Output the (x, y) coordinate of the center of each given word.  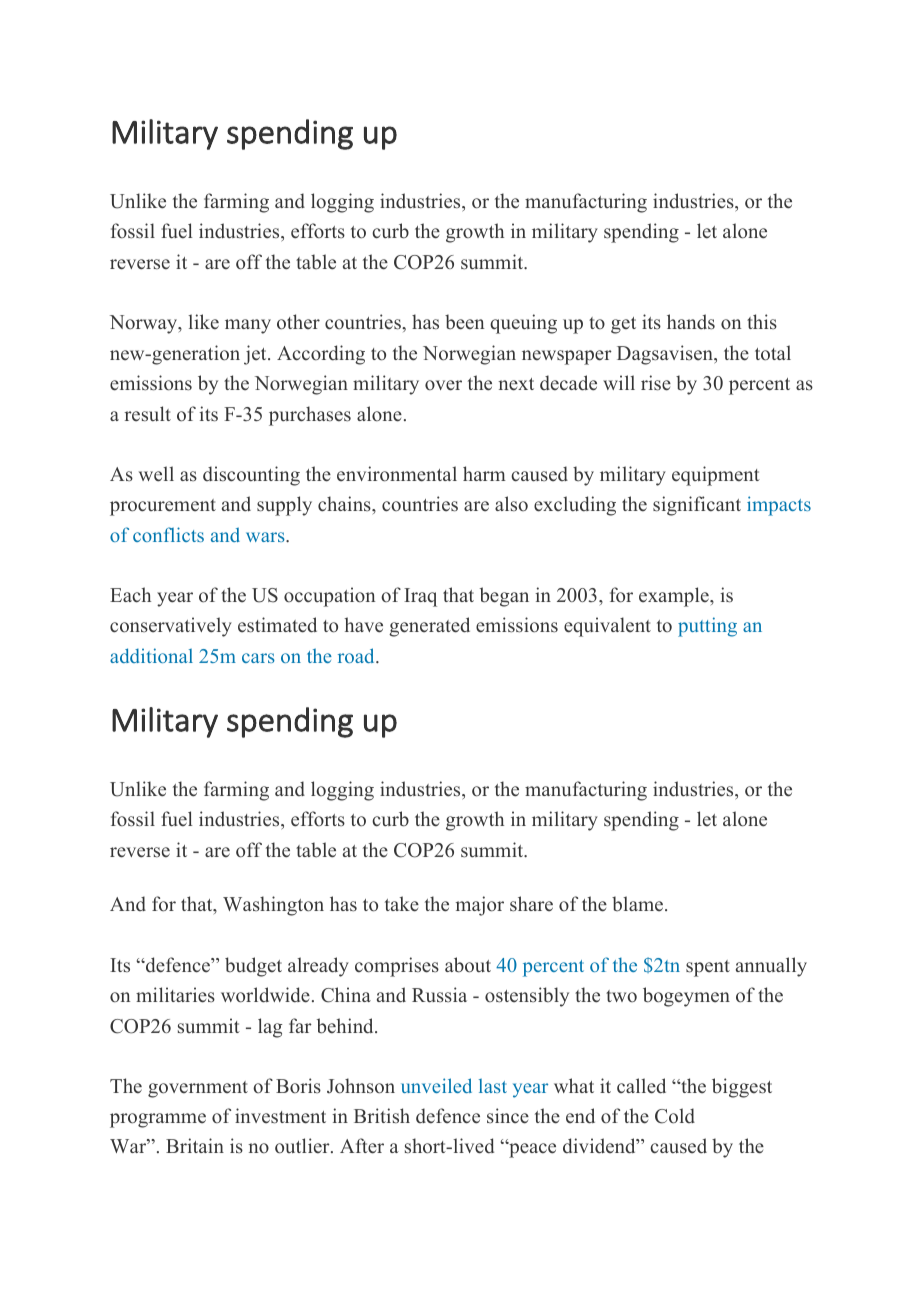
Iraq (420, 597)
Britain (195, 1145)
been (464, 322)
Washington (273, 906)
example (675, 597)
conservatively (171, 627)
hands (691, 322)
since (508, 1116)
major (480, 906)
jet (256, 355)
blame (639, 904)
